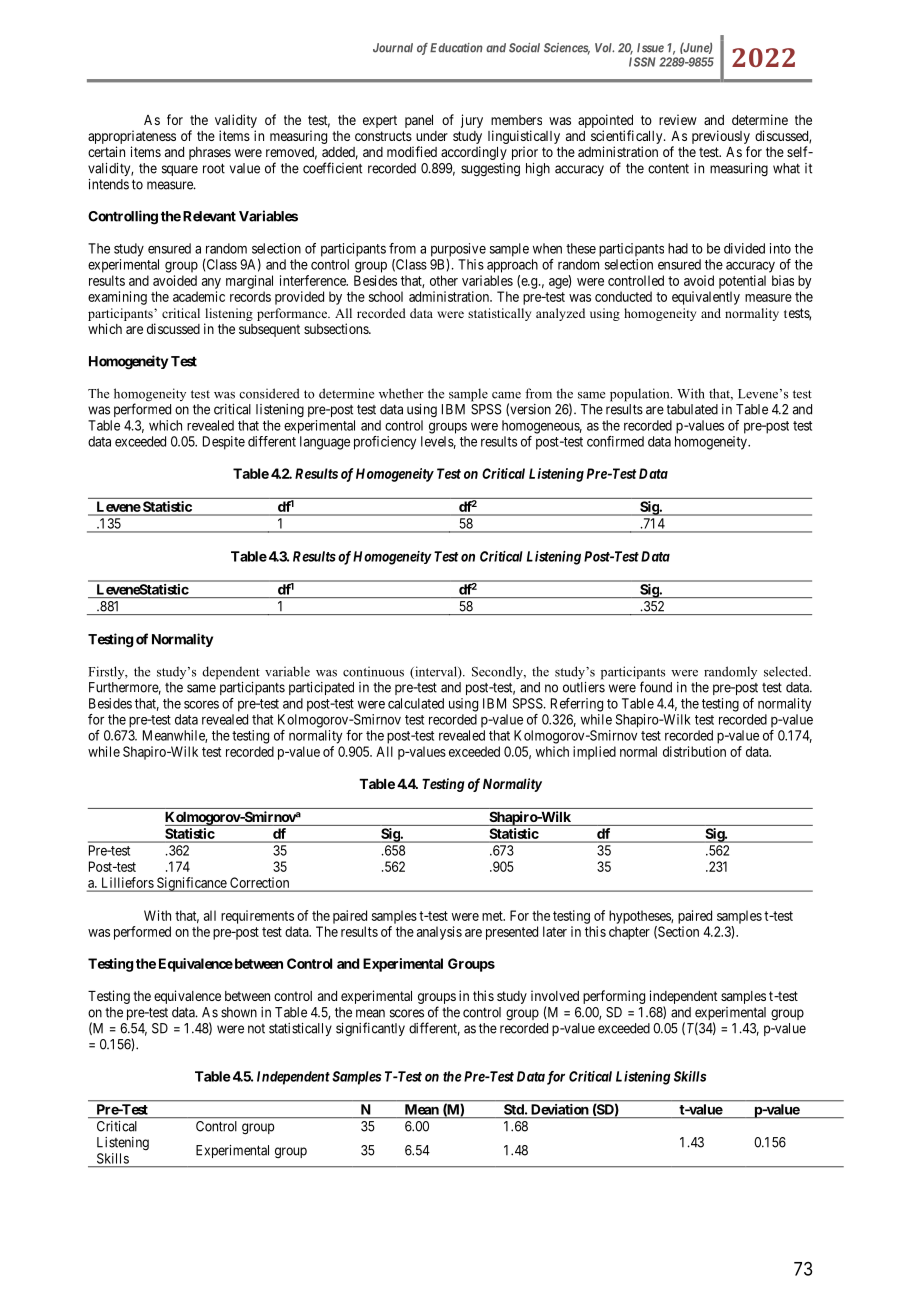 The width and height of the screenshot is (924, 1308). Describe the element at coordinates (370, 1029) in the screenshot. I see `significantly` at that location.
